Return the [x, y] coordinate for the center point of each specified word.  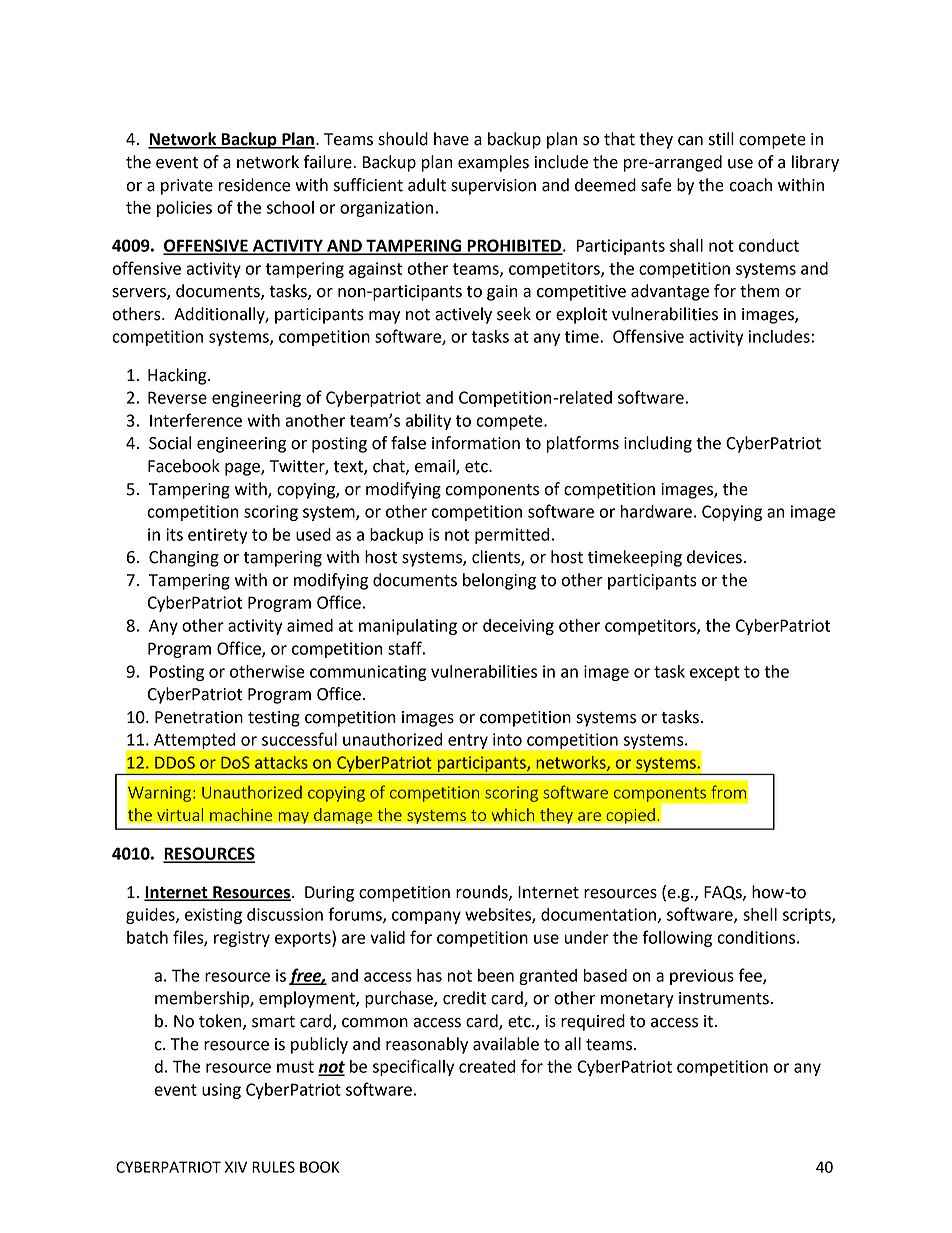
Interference [196, 420]
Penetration [199, 717]
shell [760, 914]
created [487, 1066]
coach [750, 185]
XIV [236, 1167]
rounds [483, 892]
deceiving [518, 627]
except [715, 673]
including [658, 444]
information [476, 443]
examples [493, 163]
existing [213, 916]
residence [254, 185]
